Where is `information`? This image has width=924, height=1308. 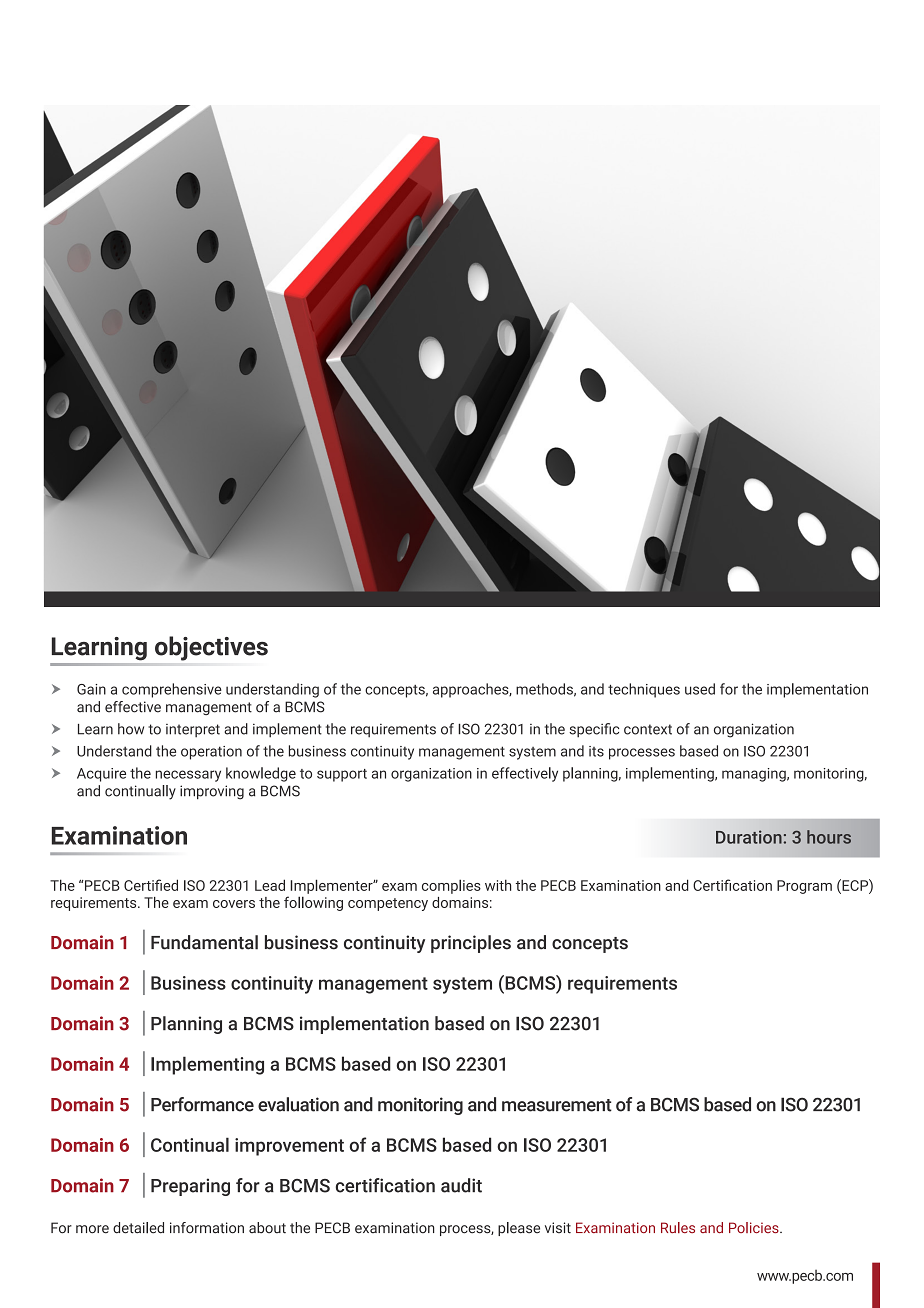 information is located at coordinates (207, 1228).
